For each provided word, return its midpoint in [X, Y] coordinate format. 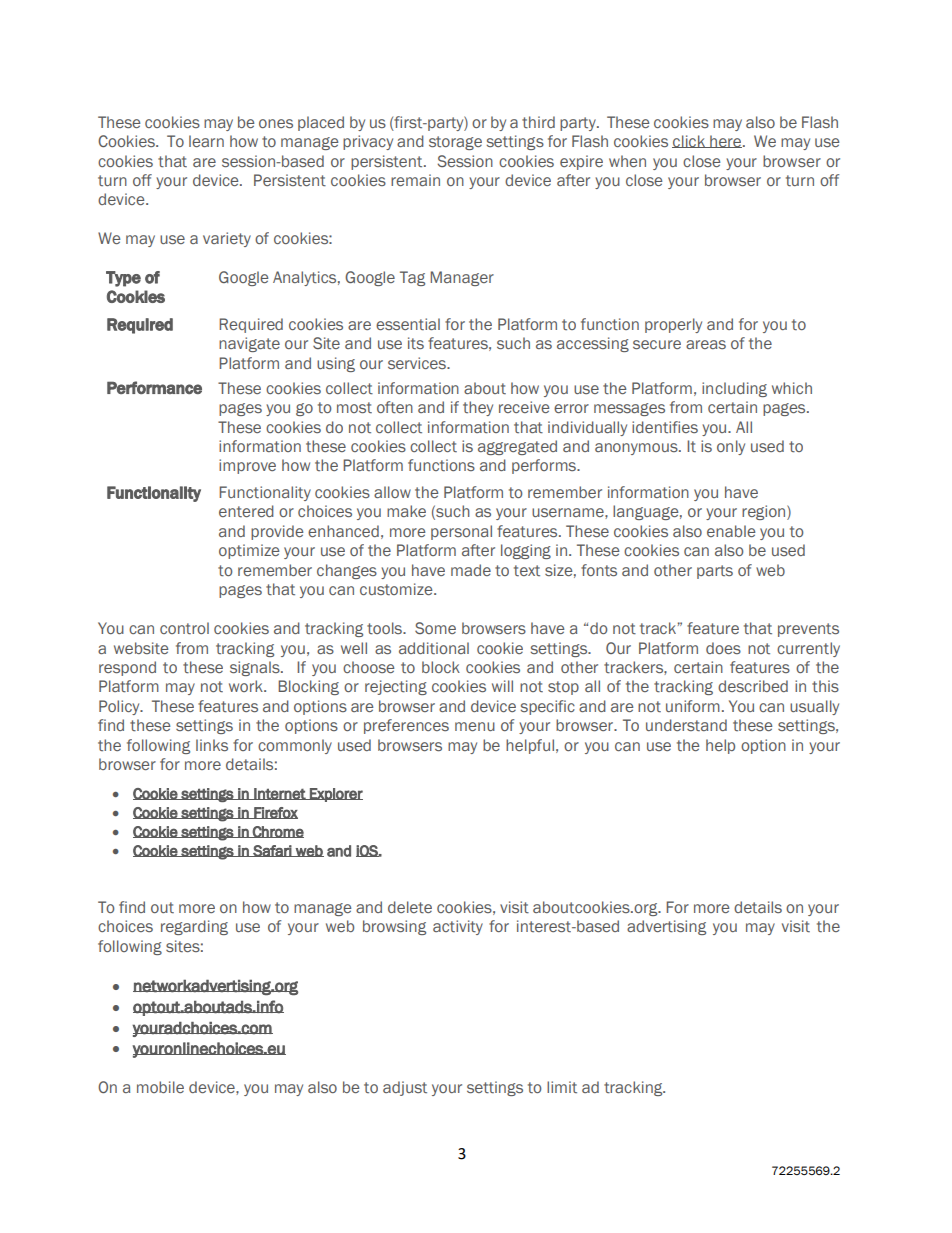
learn [206, 141]
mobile [160, 1087]
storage [455, 143]
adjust [405, 1088]
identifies [665, 427]
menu [475, 726]
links [212, 745]
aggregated [517, 447]
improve [247, 466]
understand [686, 725]
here [726, 141]
